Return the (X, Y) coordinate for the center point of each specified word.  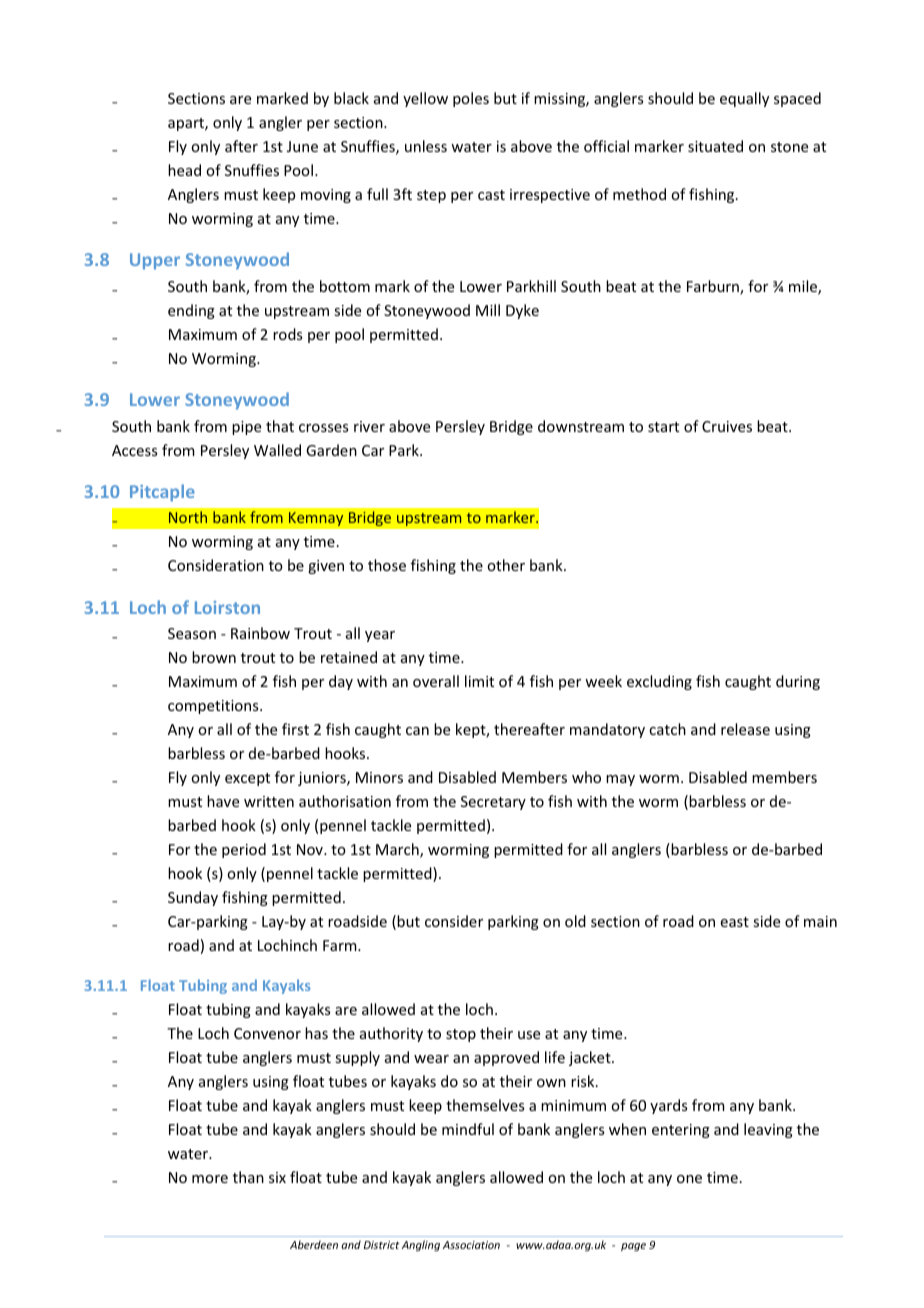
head (184, 170)
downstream (581, 426)
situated (715, 146)
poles (471, 99)
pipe (246, 428)
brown (214, 657)
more (210, 1179)
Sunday (193, 898)
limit (479, 681)
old (575, 921)
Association (471, 1245)
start (663, 427)
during (798, 682)
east (735, 922)
